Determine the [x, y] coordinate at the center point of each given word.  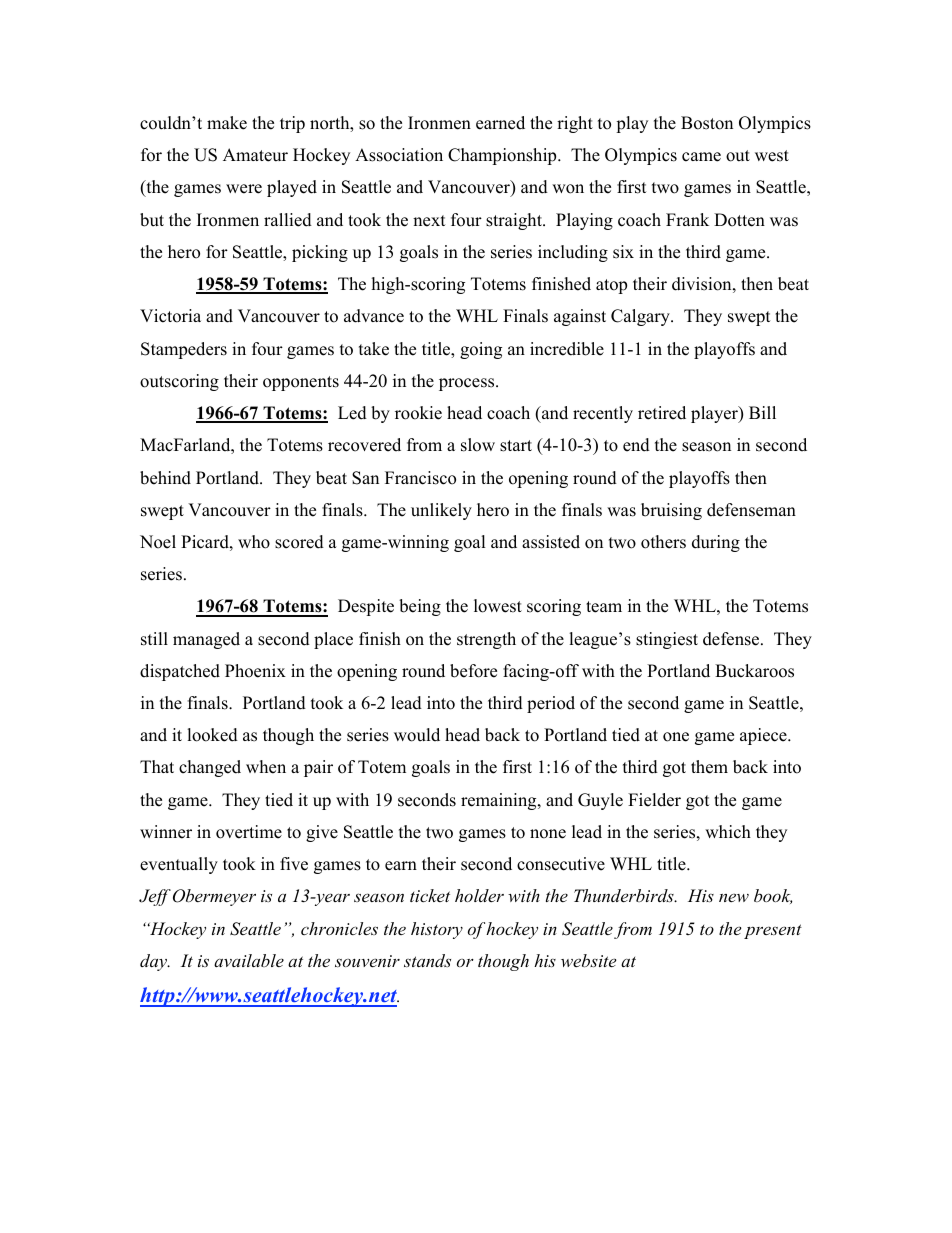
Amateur [255, 155]
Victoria [170, 316]
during [716, 543]
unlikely [441, 511]
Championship [503, 156]
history [437, 930]
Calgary [641, 317]
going [481, 350]
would [417, 735]
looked [212, 735]
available [249, 960]
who [254, 542]
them [709, 767]
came [701, 157]
